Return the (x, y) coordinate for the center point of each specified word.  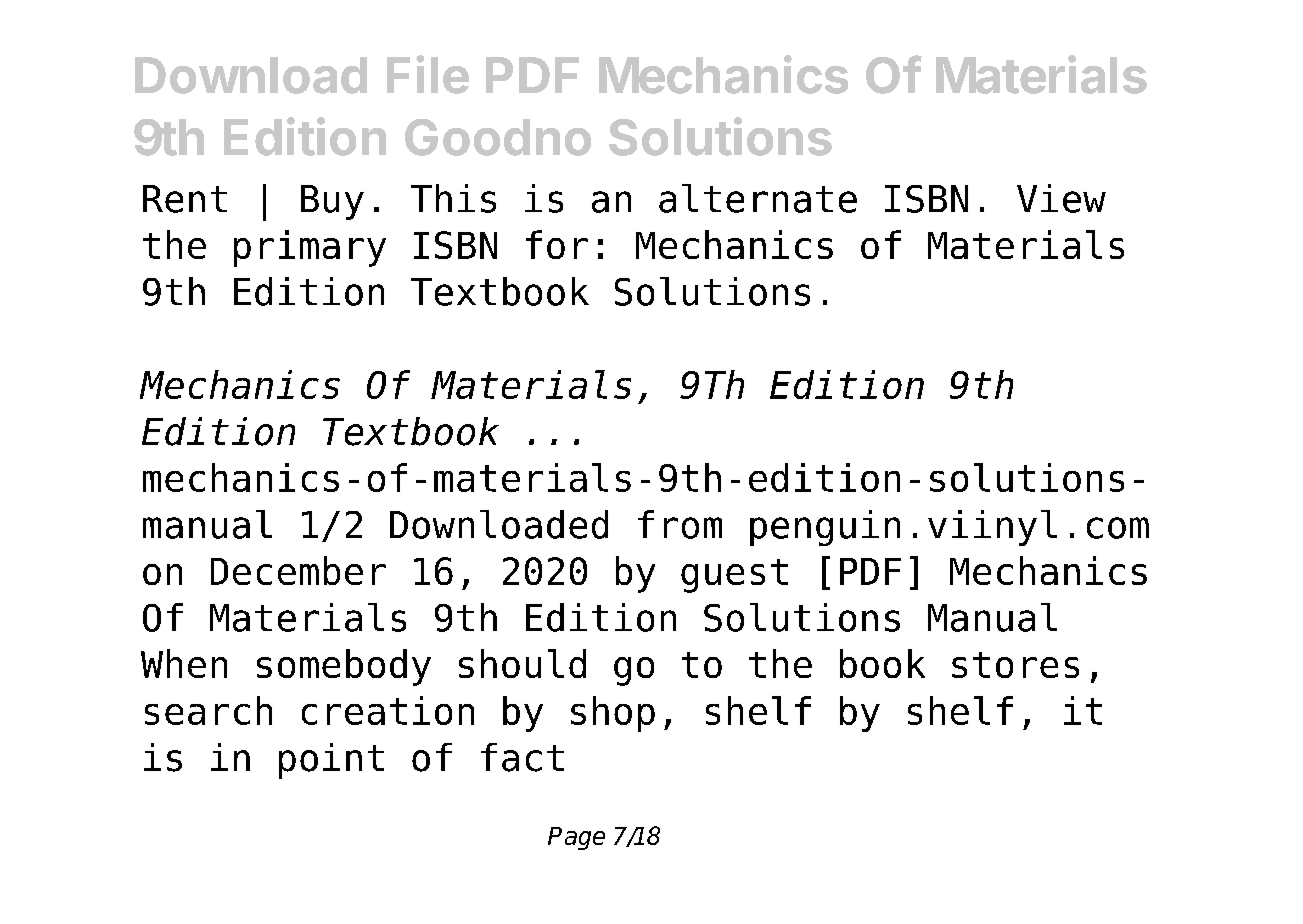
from (680, 524)
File (428, 74)
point (331, 761)
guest (734, 576)
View (1061, 198)
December (298, 570)
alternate (758, 198)
